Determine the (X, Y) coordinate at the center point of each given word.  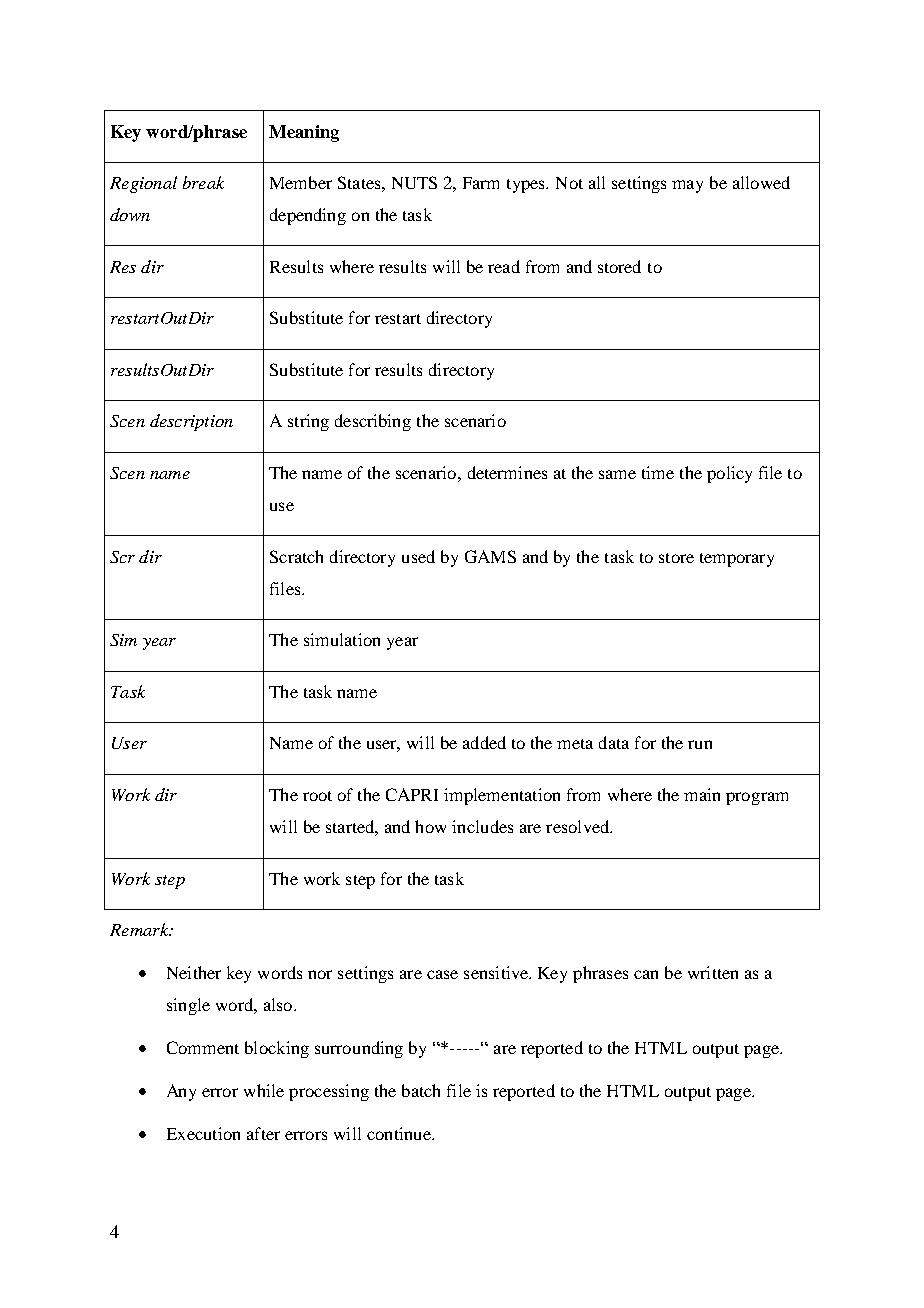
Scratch (296, 556)
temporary (737, 560)
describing (373, 422)
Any (181, 1092)
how (430, 826)
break (203, 182)
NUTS (414, 182)
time (658, 472)
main (702, 794)
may (687, 186)
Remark (140, 929)
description (191, 422)
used (418, 556)
